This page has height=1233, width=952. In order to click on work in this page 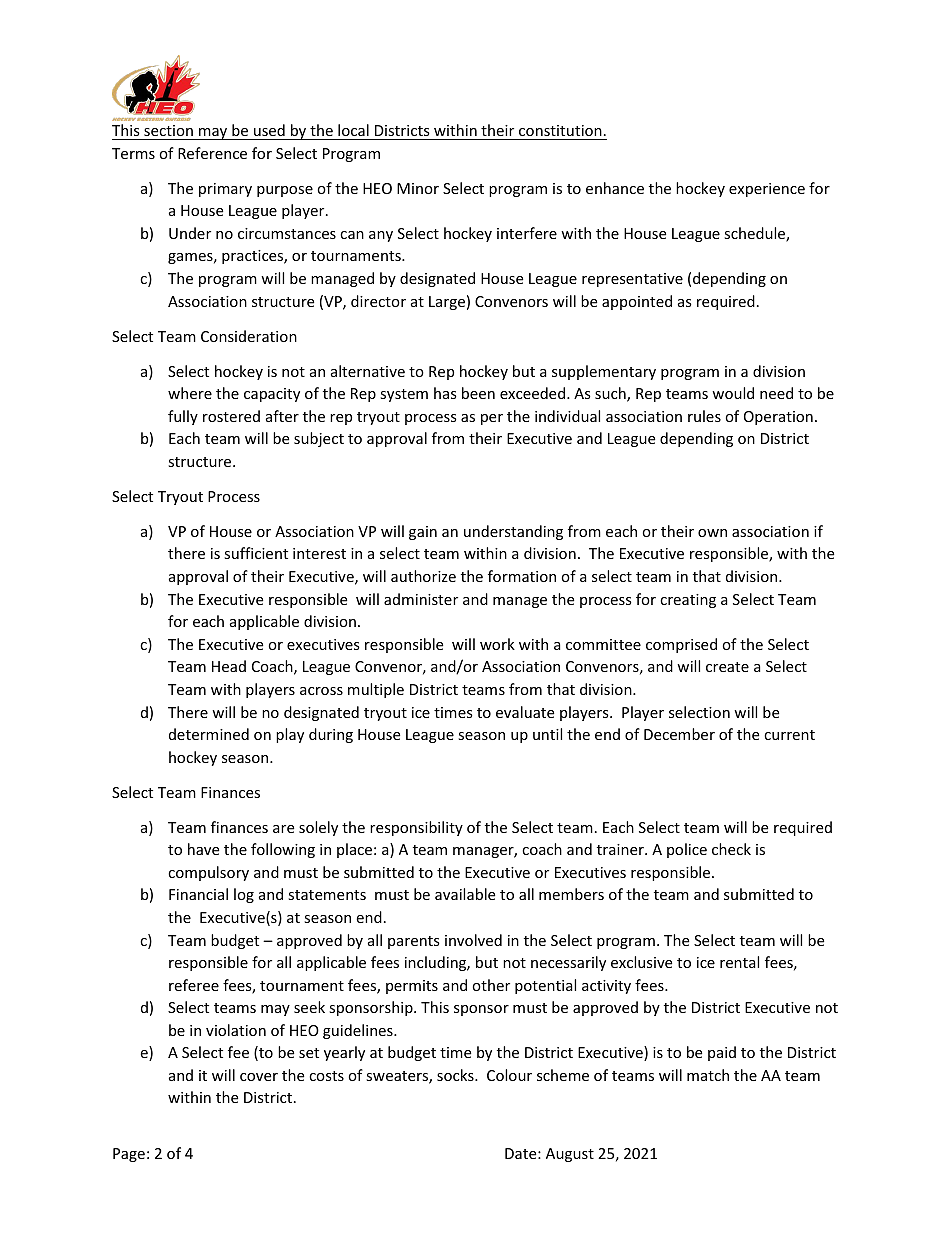, I will do `click(497, 644)`.
